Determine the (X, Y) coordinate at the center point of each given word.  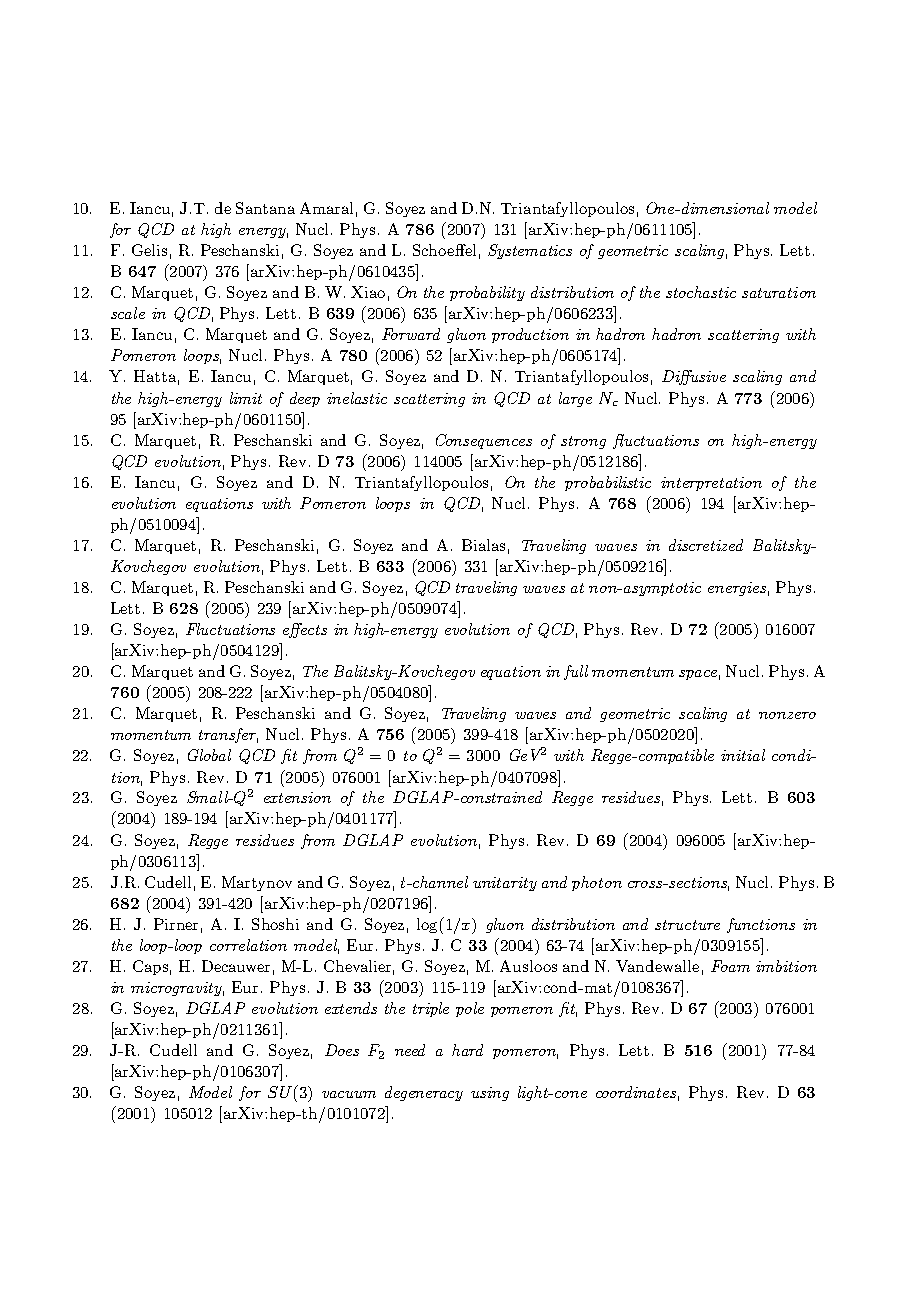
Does (342, 1050)
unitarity (505, 884)
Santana (265, 208)
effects (305, 630)
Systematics (530, 251)
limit (246, 398)
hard (467, 1050)
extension (297, 797)
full (576, 672)
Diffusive (694, 377)
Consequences (484, 441)
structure (687, 925)
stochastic (701, 292)
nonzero (787, 715)
